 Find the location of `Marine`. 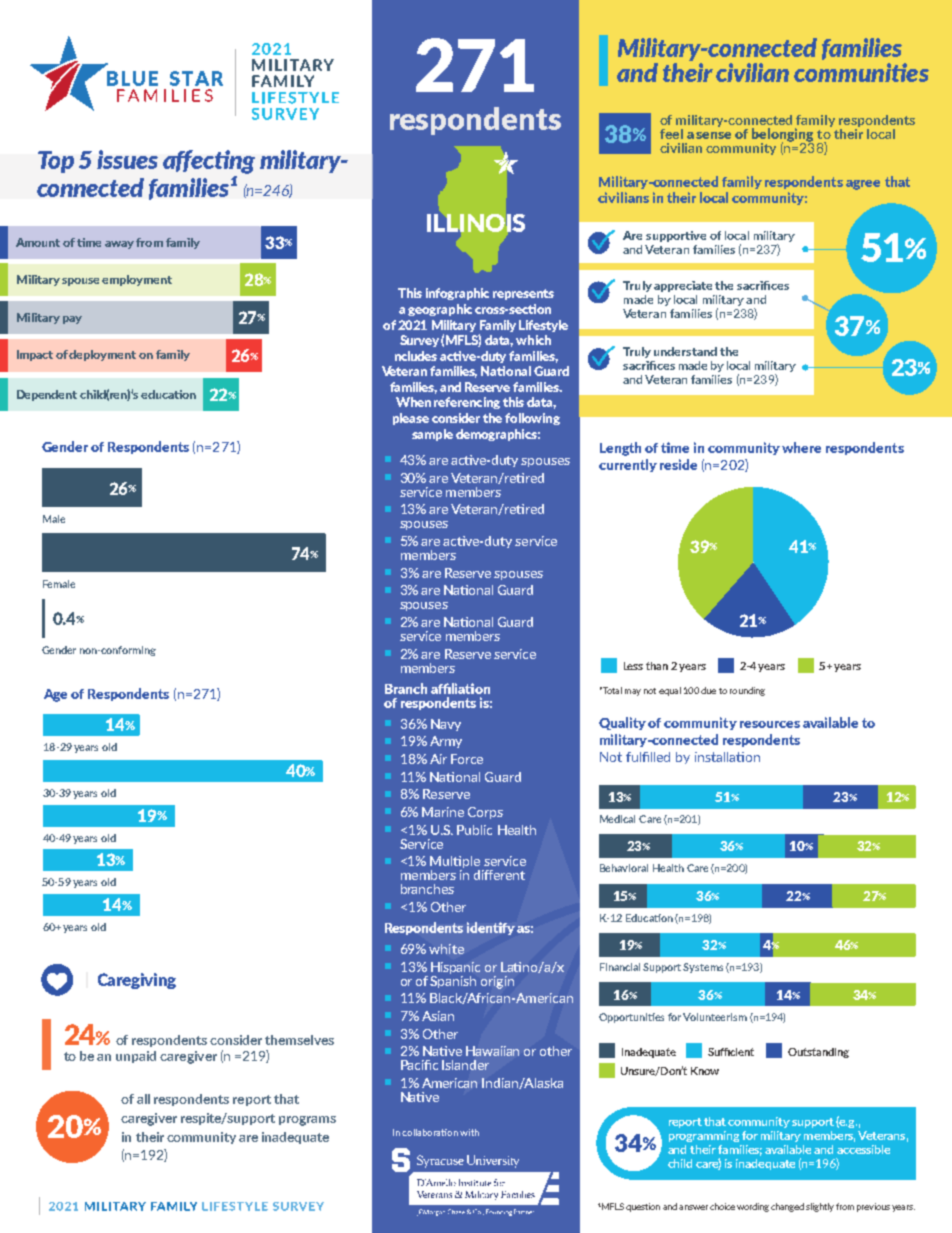

Marine is located at coordinates (443, 812).
